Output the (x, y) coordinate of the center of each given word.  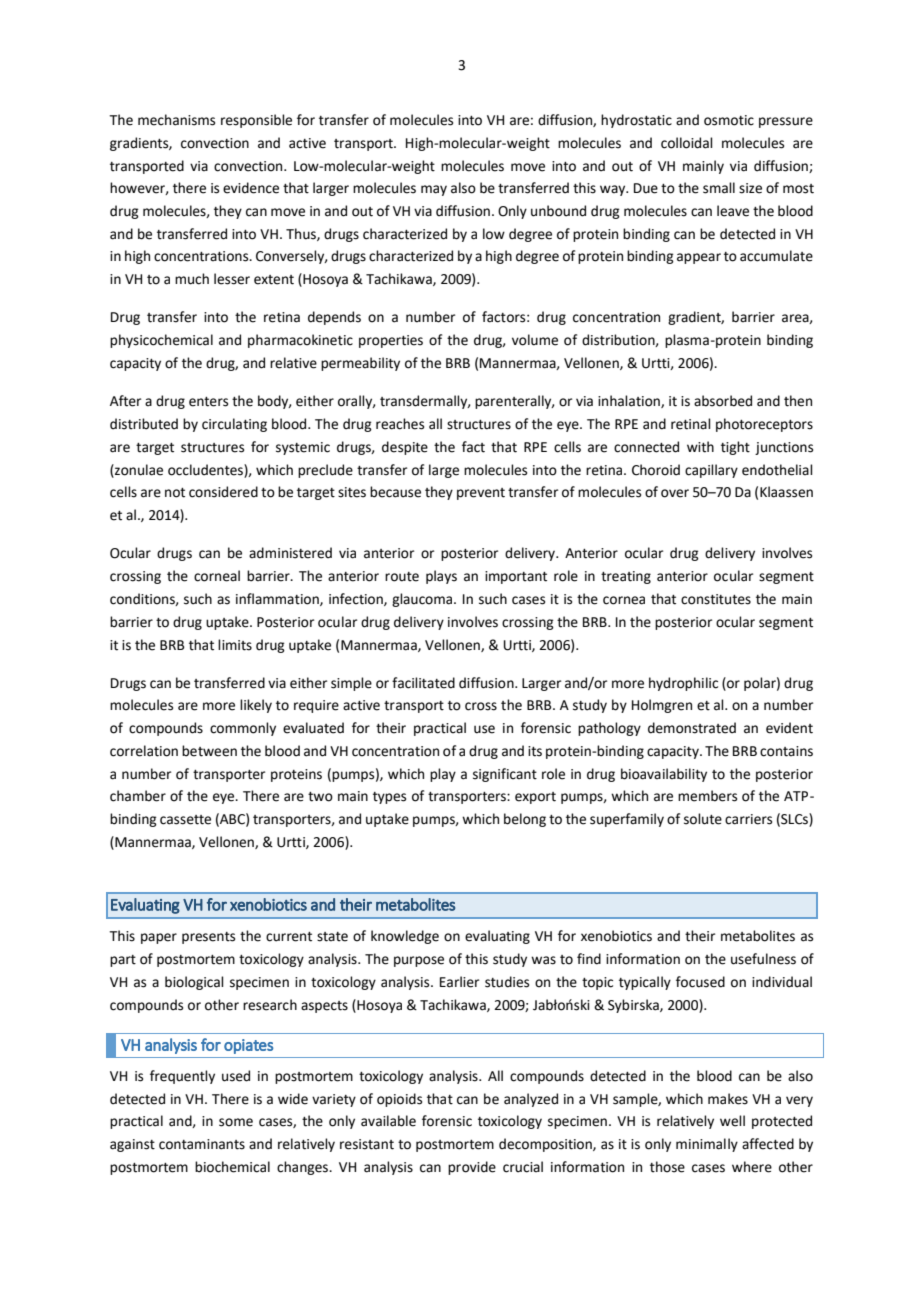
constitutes (716, 599)
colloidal (687, 143)
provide (472, 1168)
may (434, 190)
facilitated (423, 683)
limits (235, 645)
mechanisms (176, 120)
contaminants (202, 1144)
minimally (707, 1145)
